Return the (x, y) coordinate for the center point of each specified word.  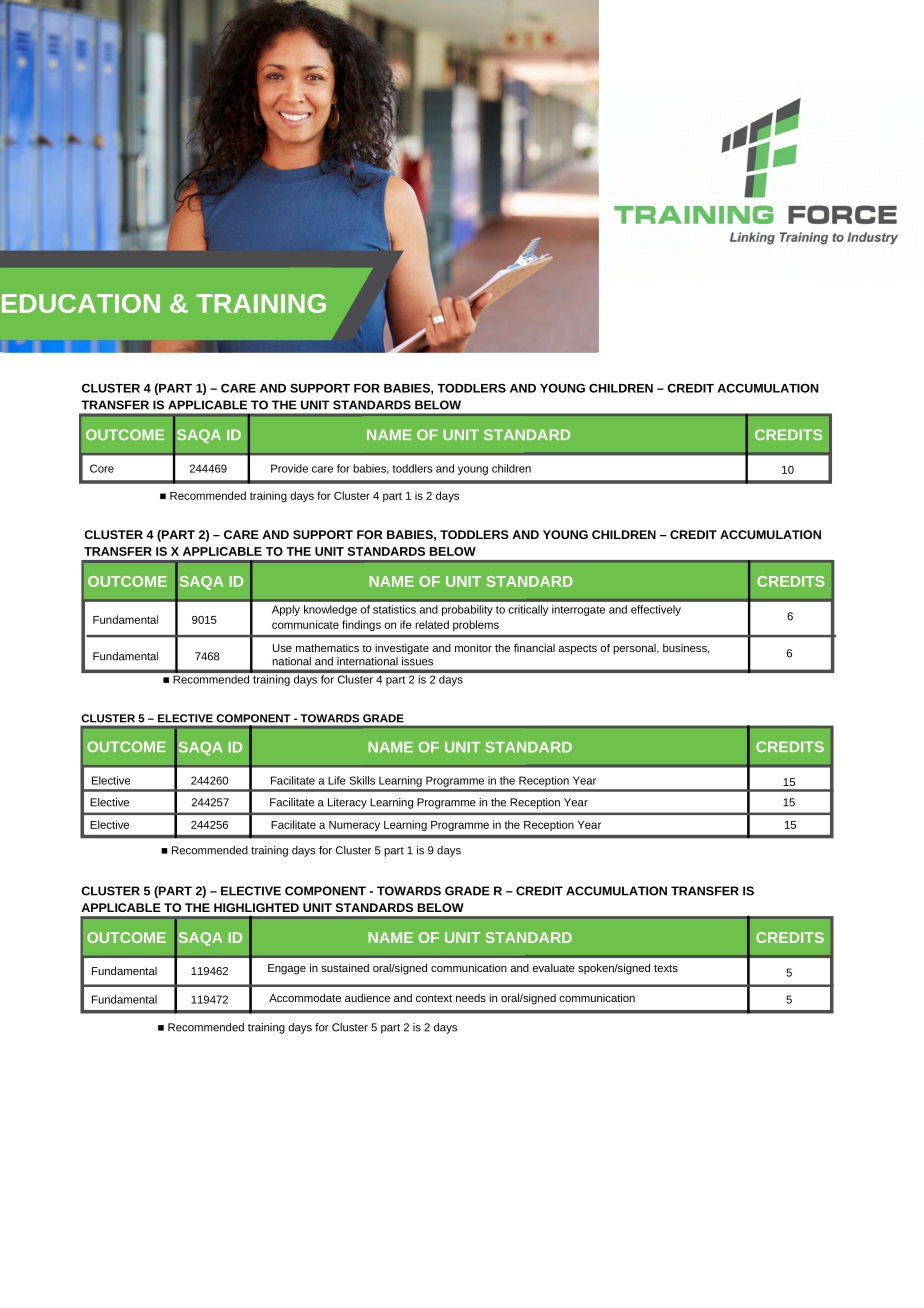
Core (102, 468)
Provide (289, 468)
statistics (394, 609)
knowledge (330, 610)
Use (282, 648)
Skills (362, 780)
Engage (287, 969)
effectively (656, 610)
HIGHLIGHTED (256, 907)
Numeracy (354, 826)
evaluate (553, 968)
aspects (577, 650)
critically (528, 610)
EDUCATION (81, 303)
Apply (286, 610)
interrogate (578, 610)
